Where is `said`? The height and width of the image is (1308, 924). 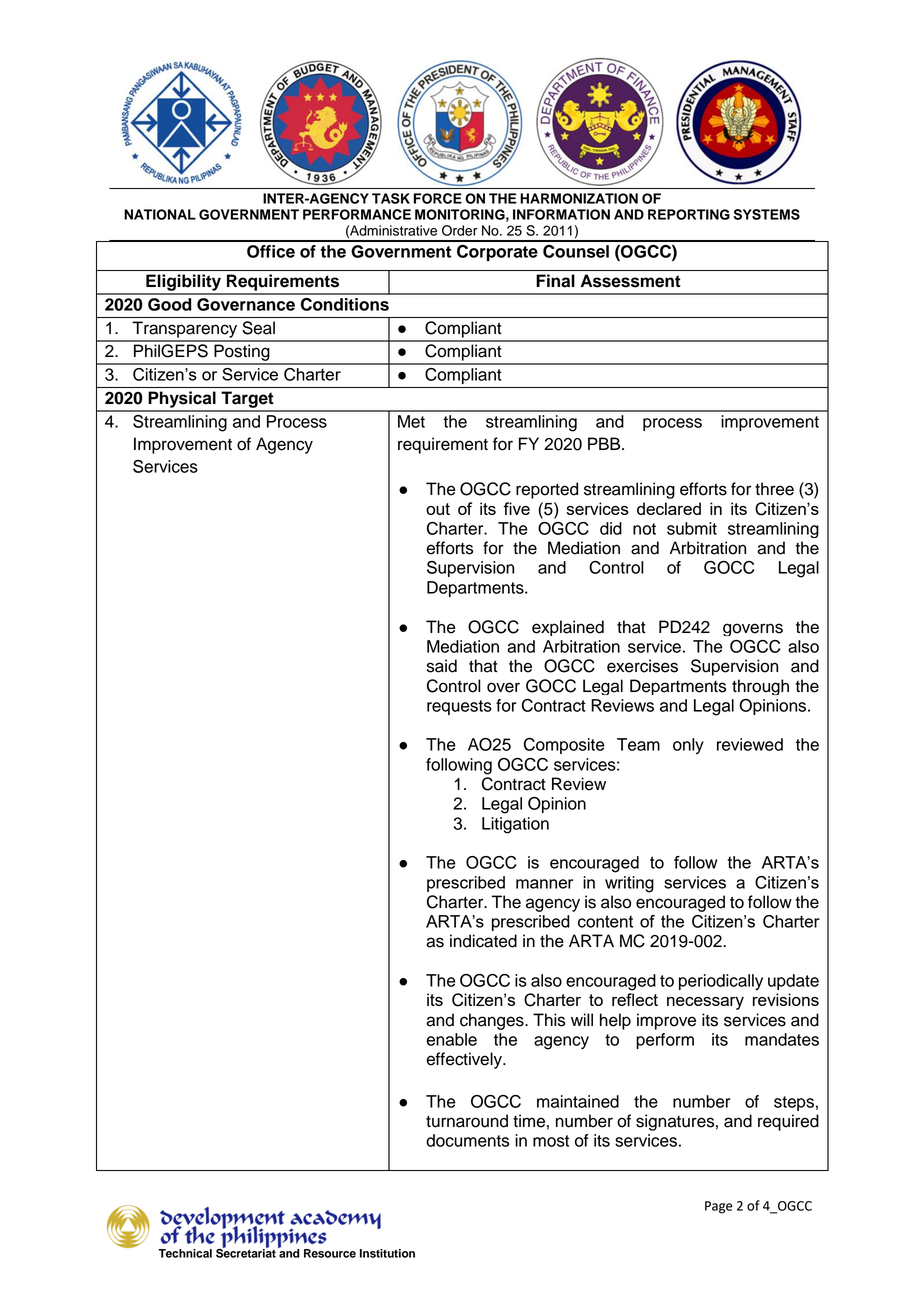
said is located at coordinates (442, 666).
